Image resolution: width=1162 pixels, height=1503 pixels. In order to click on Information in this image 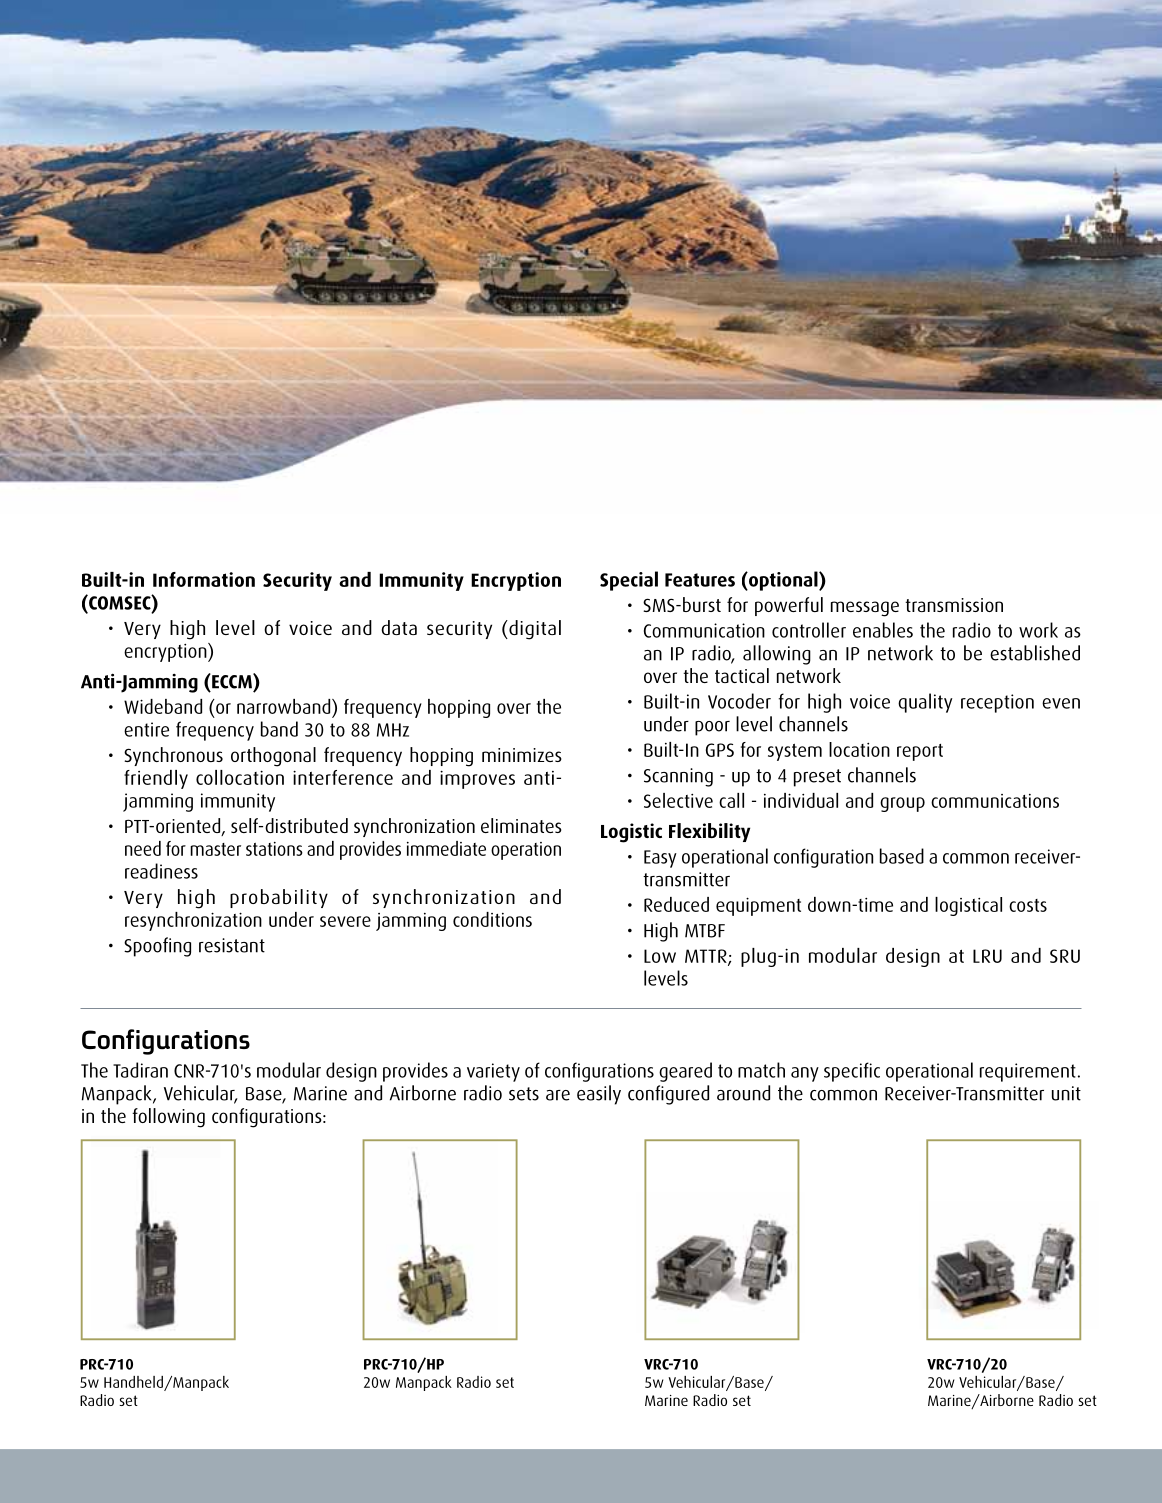, I will do `click(204, 579)`.
